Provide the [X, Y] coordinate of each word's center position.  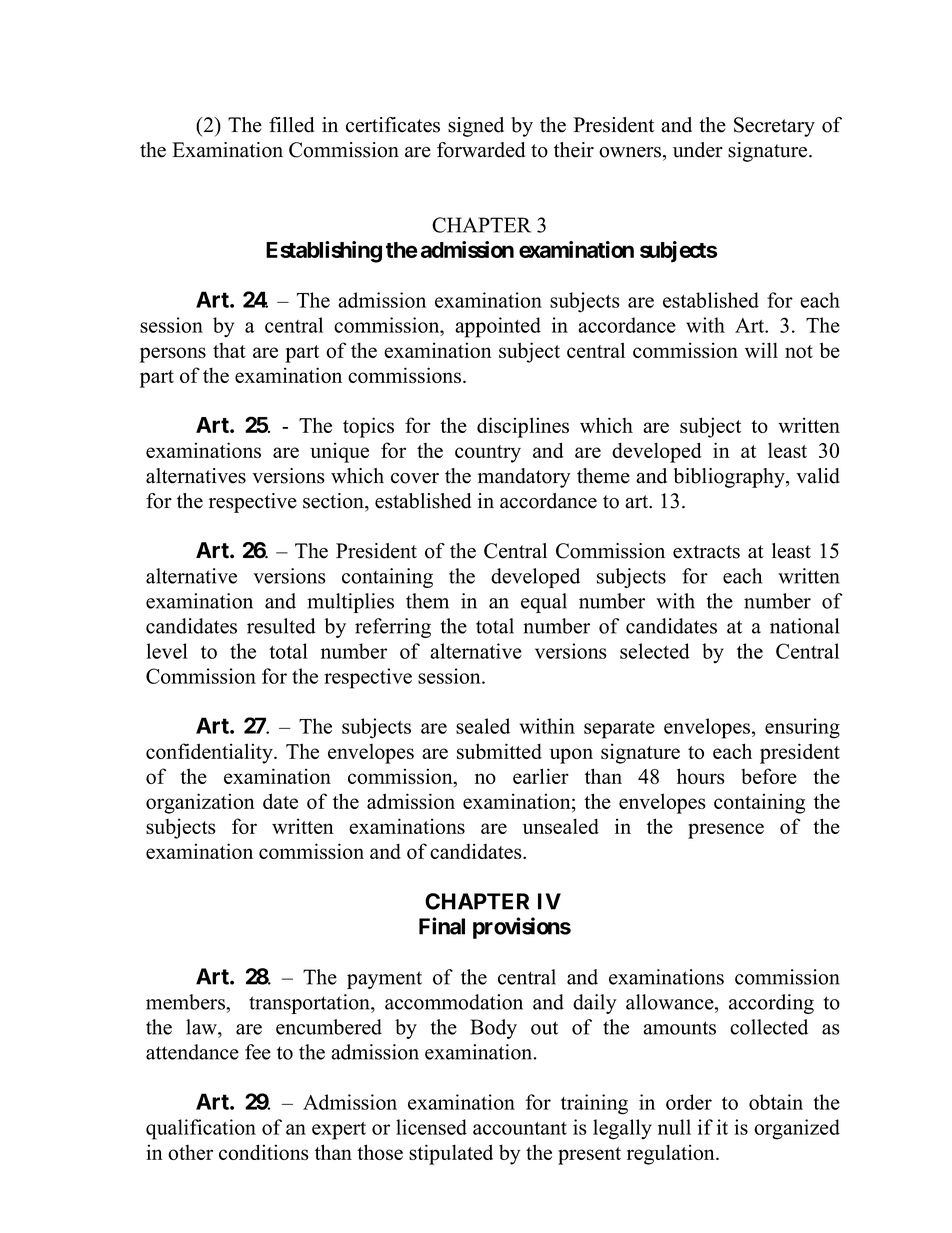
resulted [281, 626]
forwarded [481, 150]
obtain [776, 1102]
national [804, 626]
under [698, 150]
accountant [520, 1128]
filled [291, 125]
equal [544, 603]
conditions [264, 1152]
